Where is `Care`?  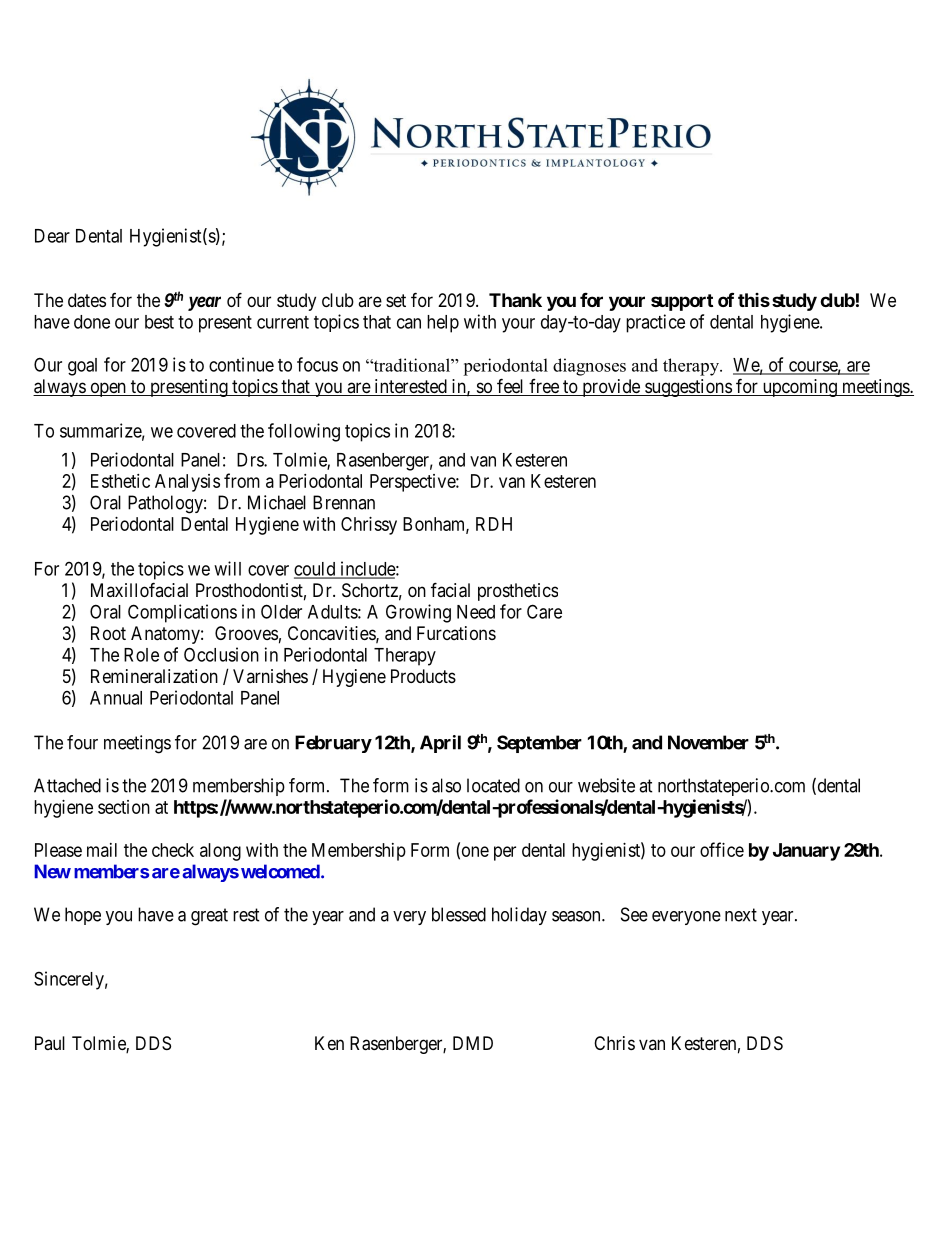 Care is located at coordinates (544, 611).
